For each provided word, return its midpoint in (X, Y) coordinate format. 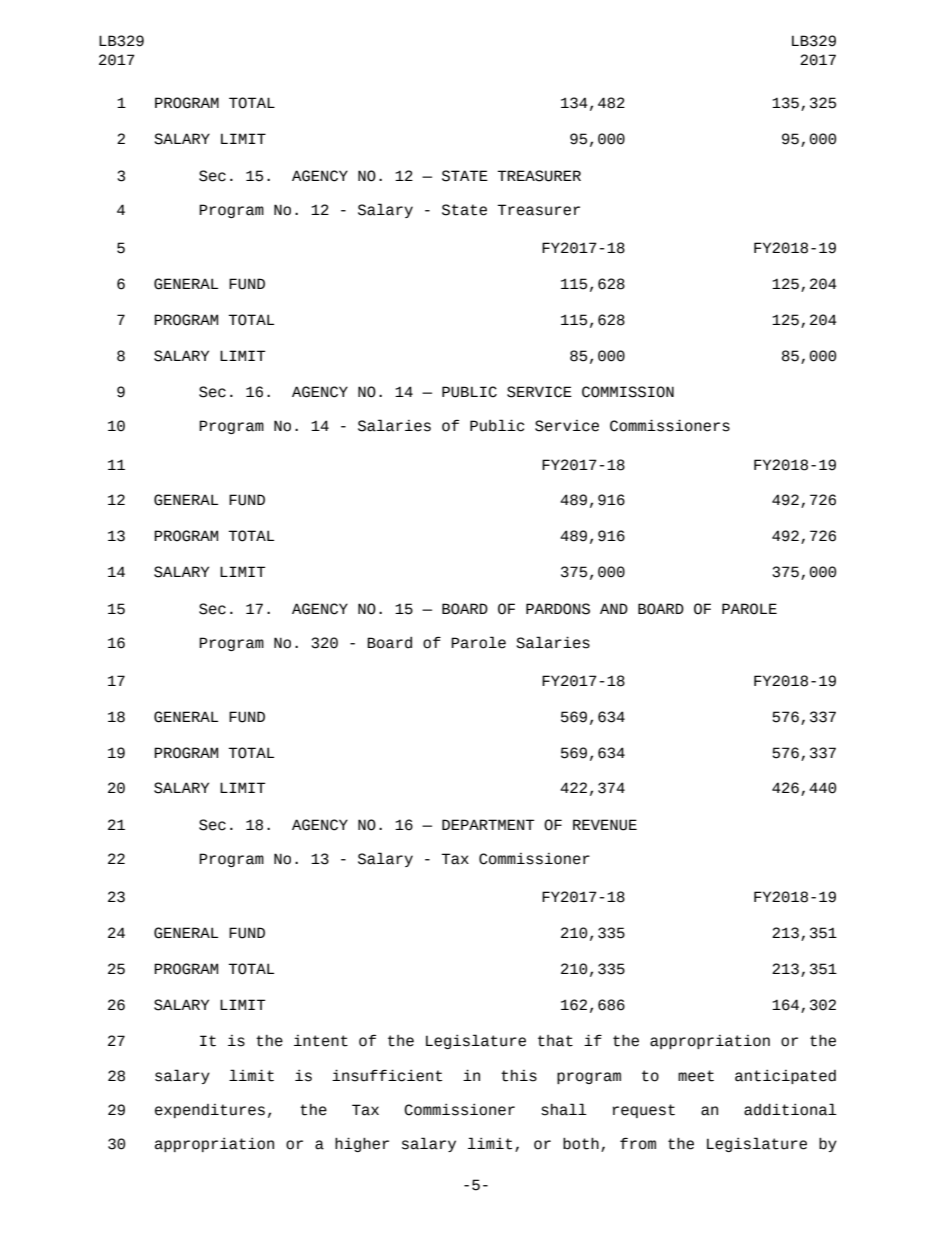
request (644, 1111)
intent (321, 1041)
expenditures (210, 1111)
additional (790, 1109)
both (581, 1144)
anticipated (785, 1077)
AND (614, 608)
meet (696, 1076)
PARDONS (558, 609)
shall (564, 1109)
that (555, 1041)
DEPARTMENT (488, 824)
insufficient (387, 1075)
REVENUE (605, 825)
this (519, 1076)
